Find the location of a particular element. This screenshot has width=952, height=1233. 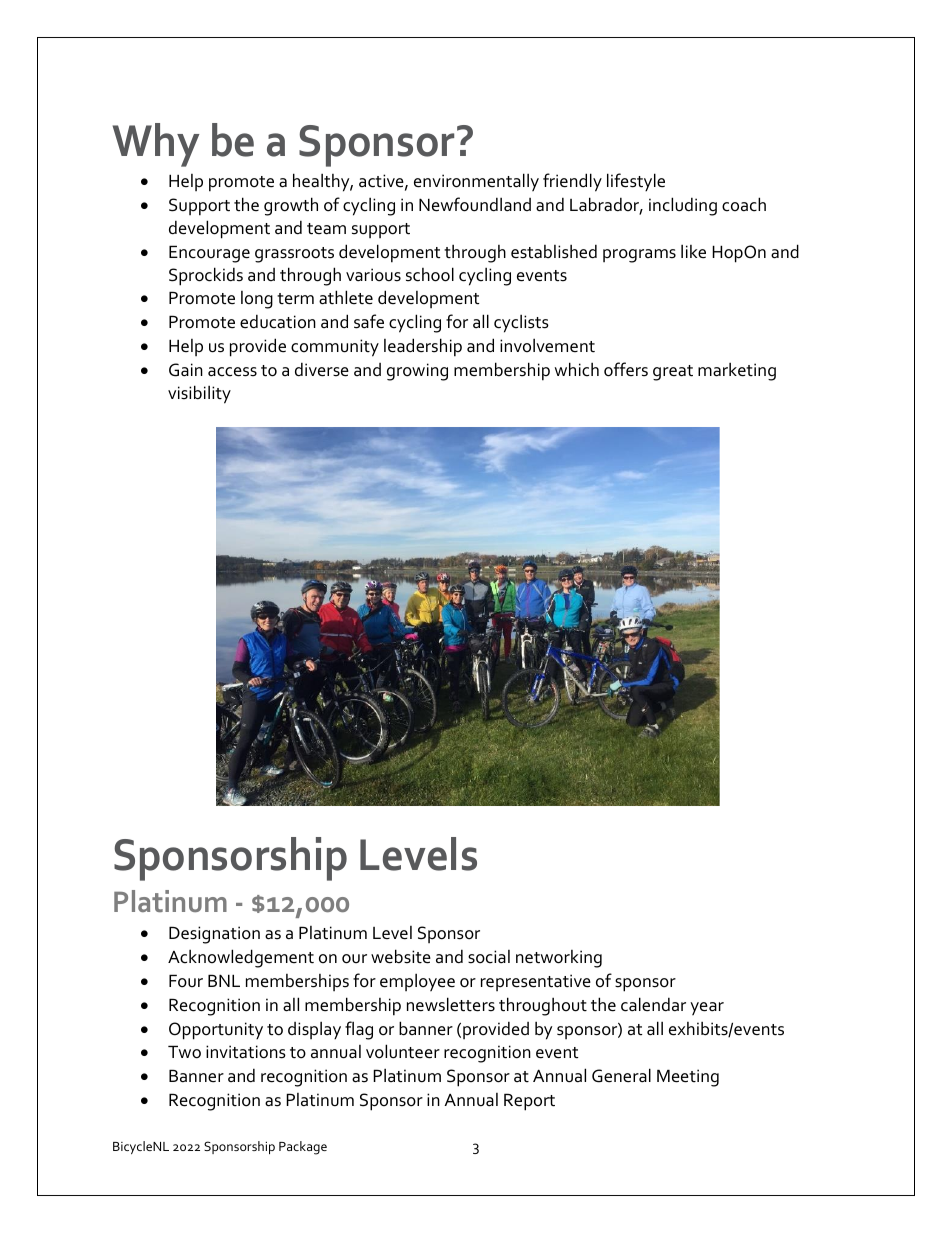

Report is located at coordinates (529, 1102).
